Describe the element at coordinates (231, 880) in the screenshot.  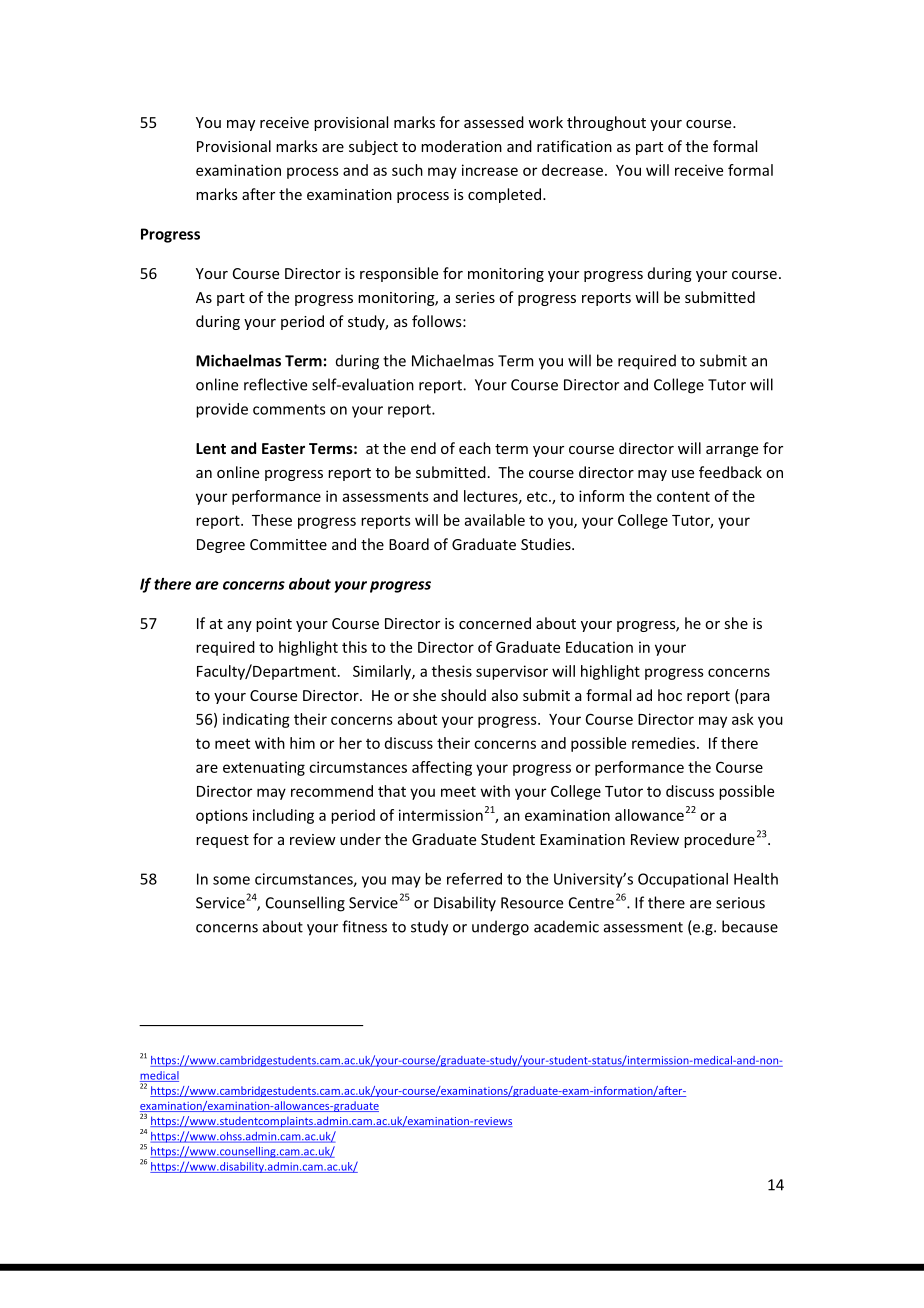
I see `some` at that location.
